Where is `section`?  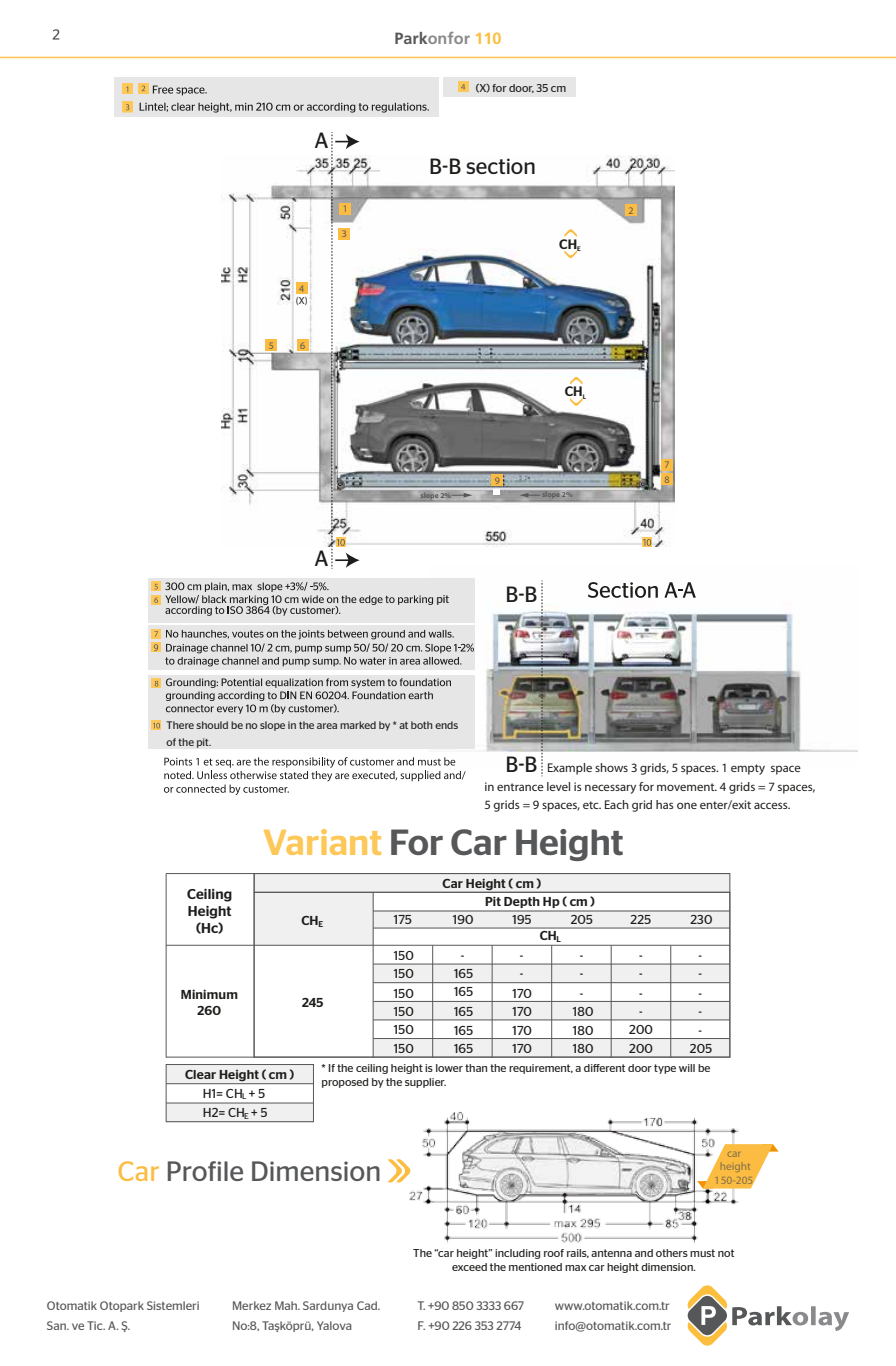 section is located at coordinates (500, 166).
